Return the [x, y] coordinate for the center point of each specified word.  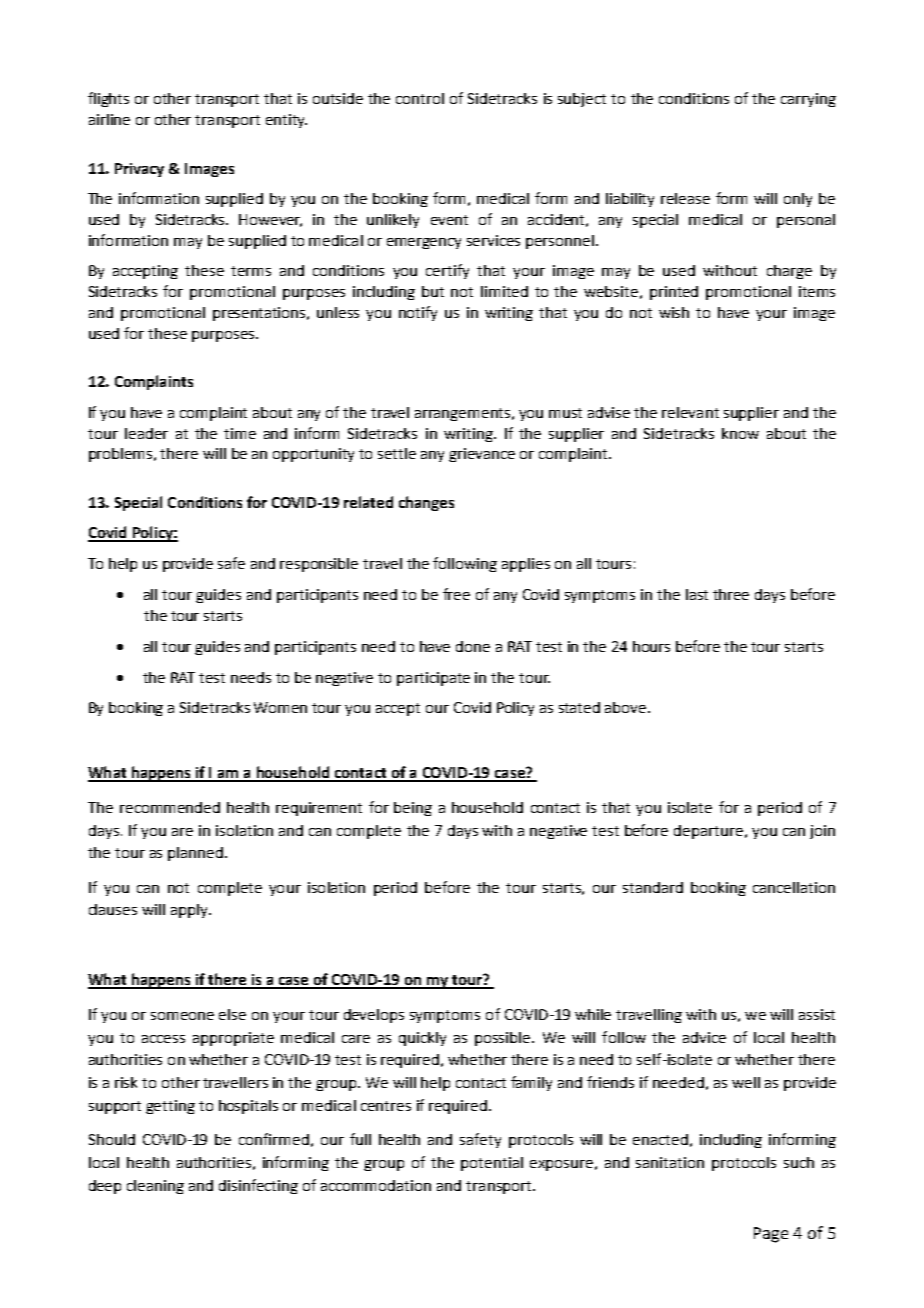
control [420, 98]
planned [195, 854]
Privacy [139, 170]
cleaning [155, 1187]
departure [708, 832]
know [740, 433]
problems [122, 455]
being [413, 809]
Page [771, 1235]
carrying [808, 100]
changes [426, 503]
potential [492, 1164]
